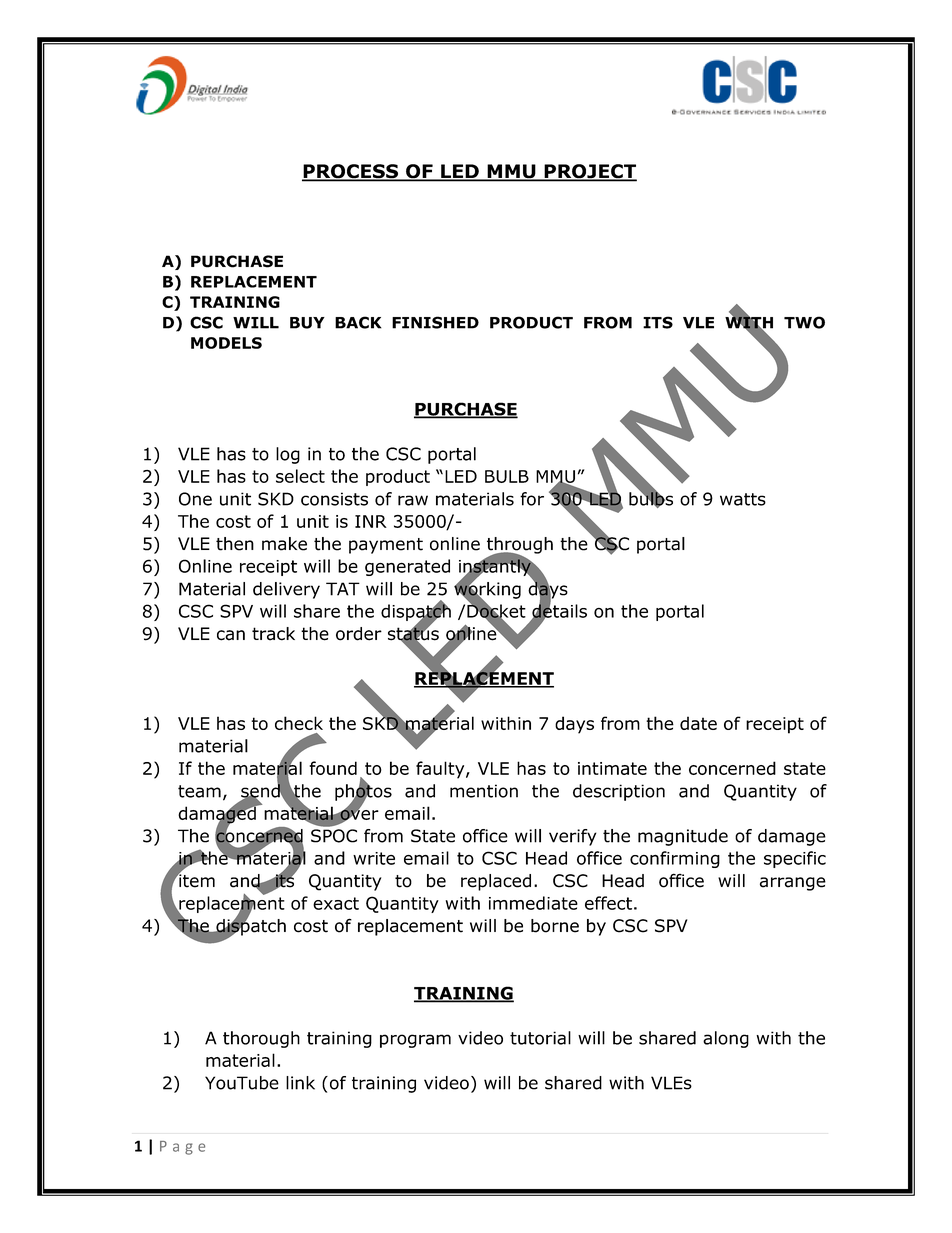 This screenshot has width=952, height=1233. I want to click on along, so click(726, 1039).
